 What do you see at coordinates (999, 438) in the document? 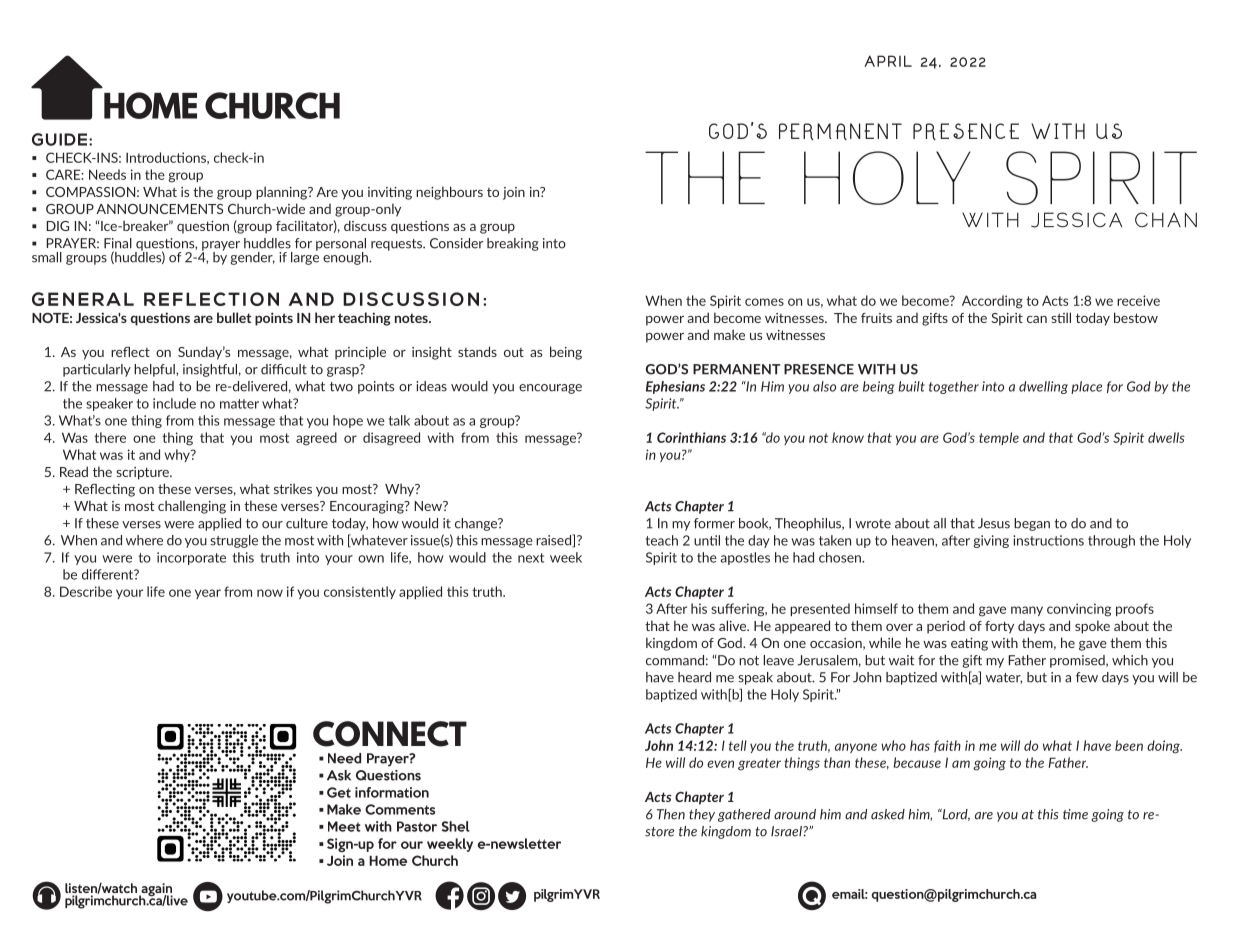
I see `temple` at bounding box center [999, 438].
